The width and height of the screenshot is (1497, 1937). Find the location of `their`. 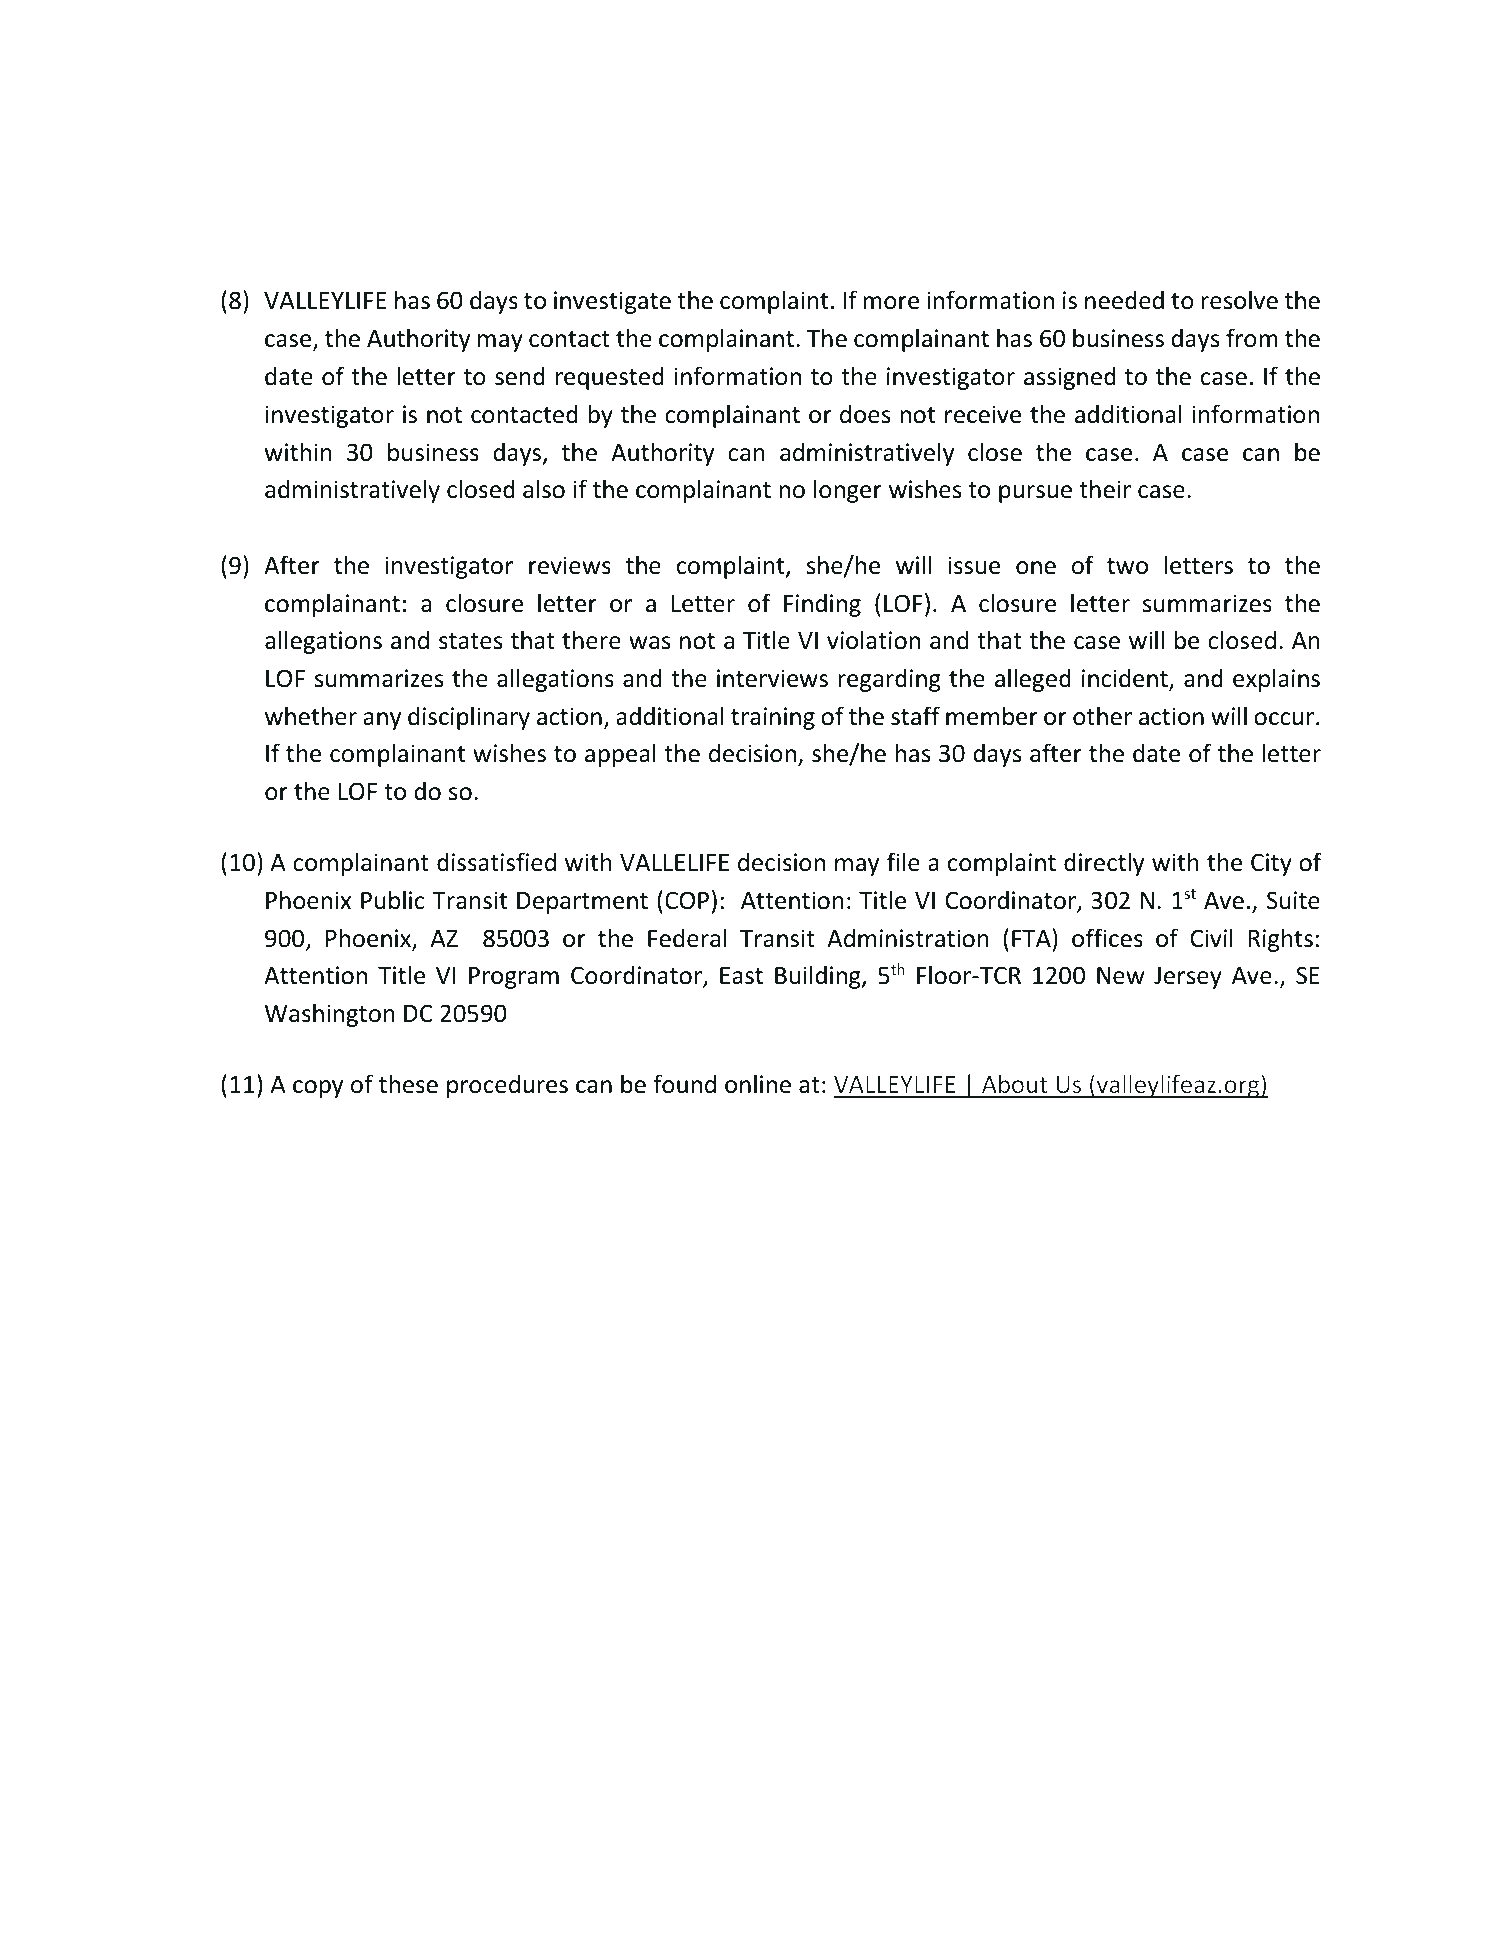

their is located at coordinates (1105, 489).
